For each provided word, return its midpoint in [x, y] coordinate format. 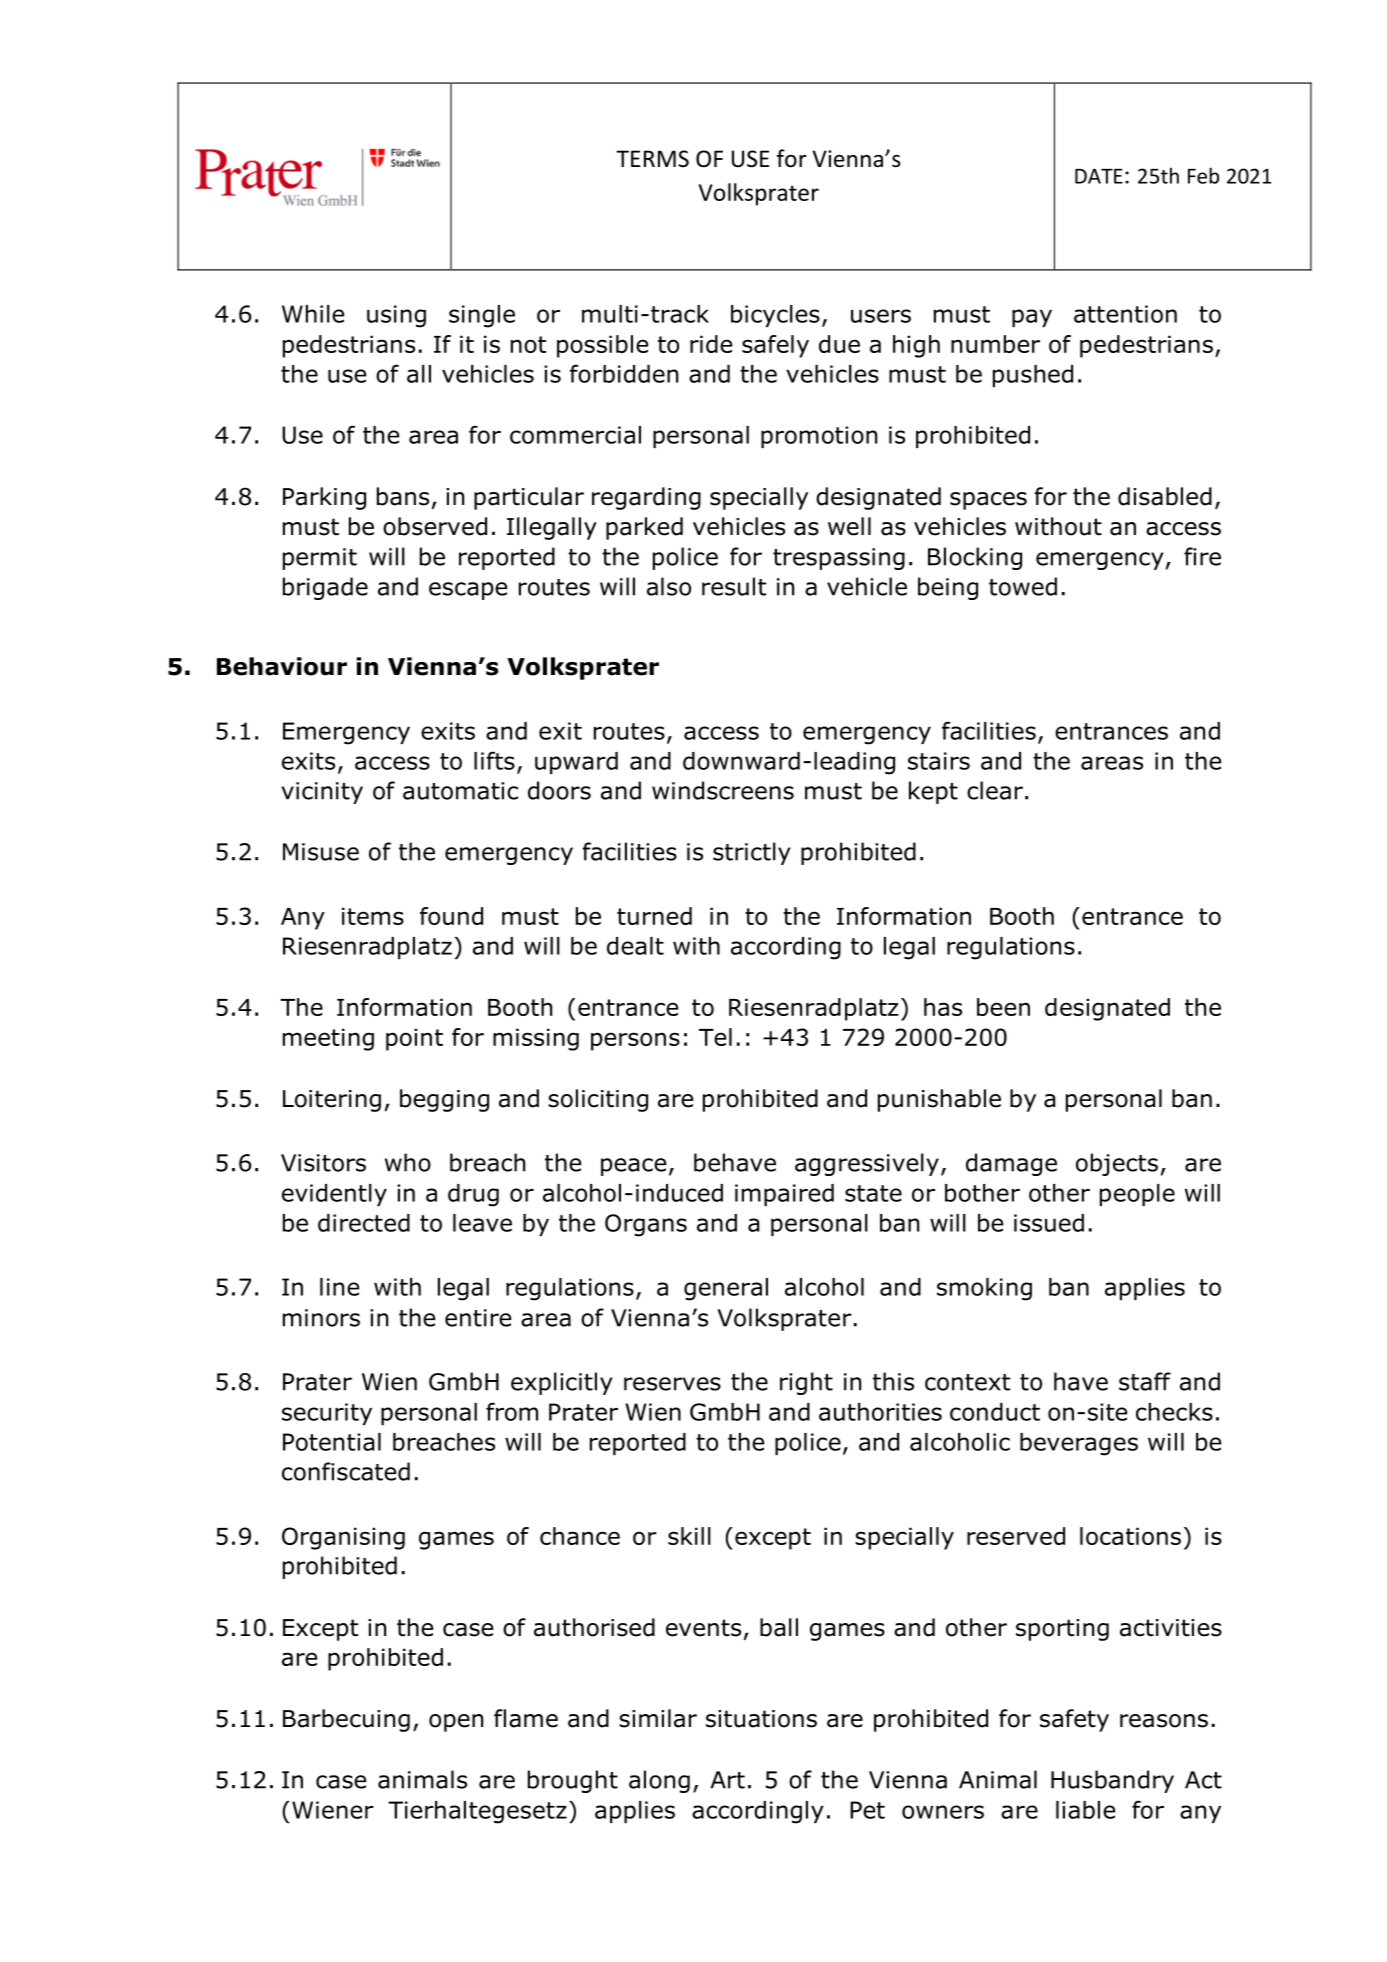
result [734, 586]
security [327, 1414]
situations [761, 1719]
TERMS [652, 159]
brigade [325, 588]
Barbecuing [346, 1720]
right [806, 1383]
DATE [1099, 176]
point [414, 1039]
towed [1023, 586]
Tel [715, 1037]
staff [1145, 1381]
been [1003, 1007]
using [396, 316]
